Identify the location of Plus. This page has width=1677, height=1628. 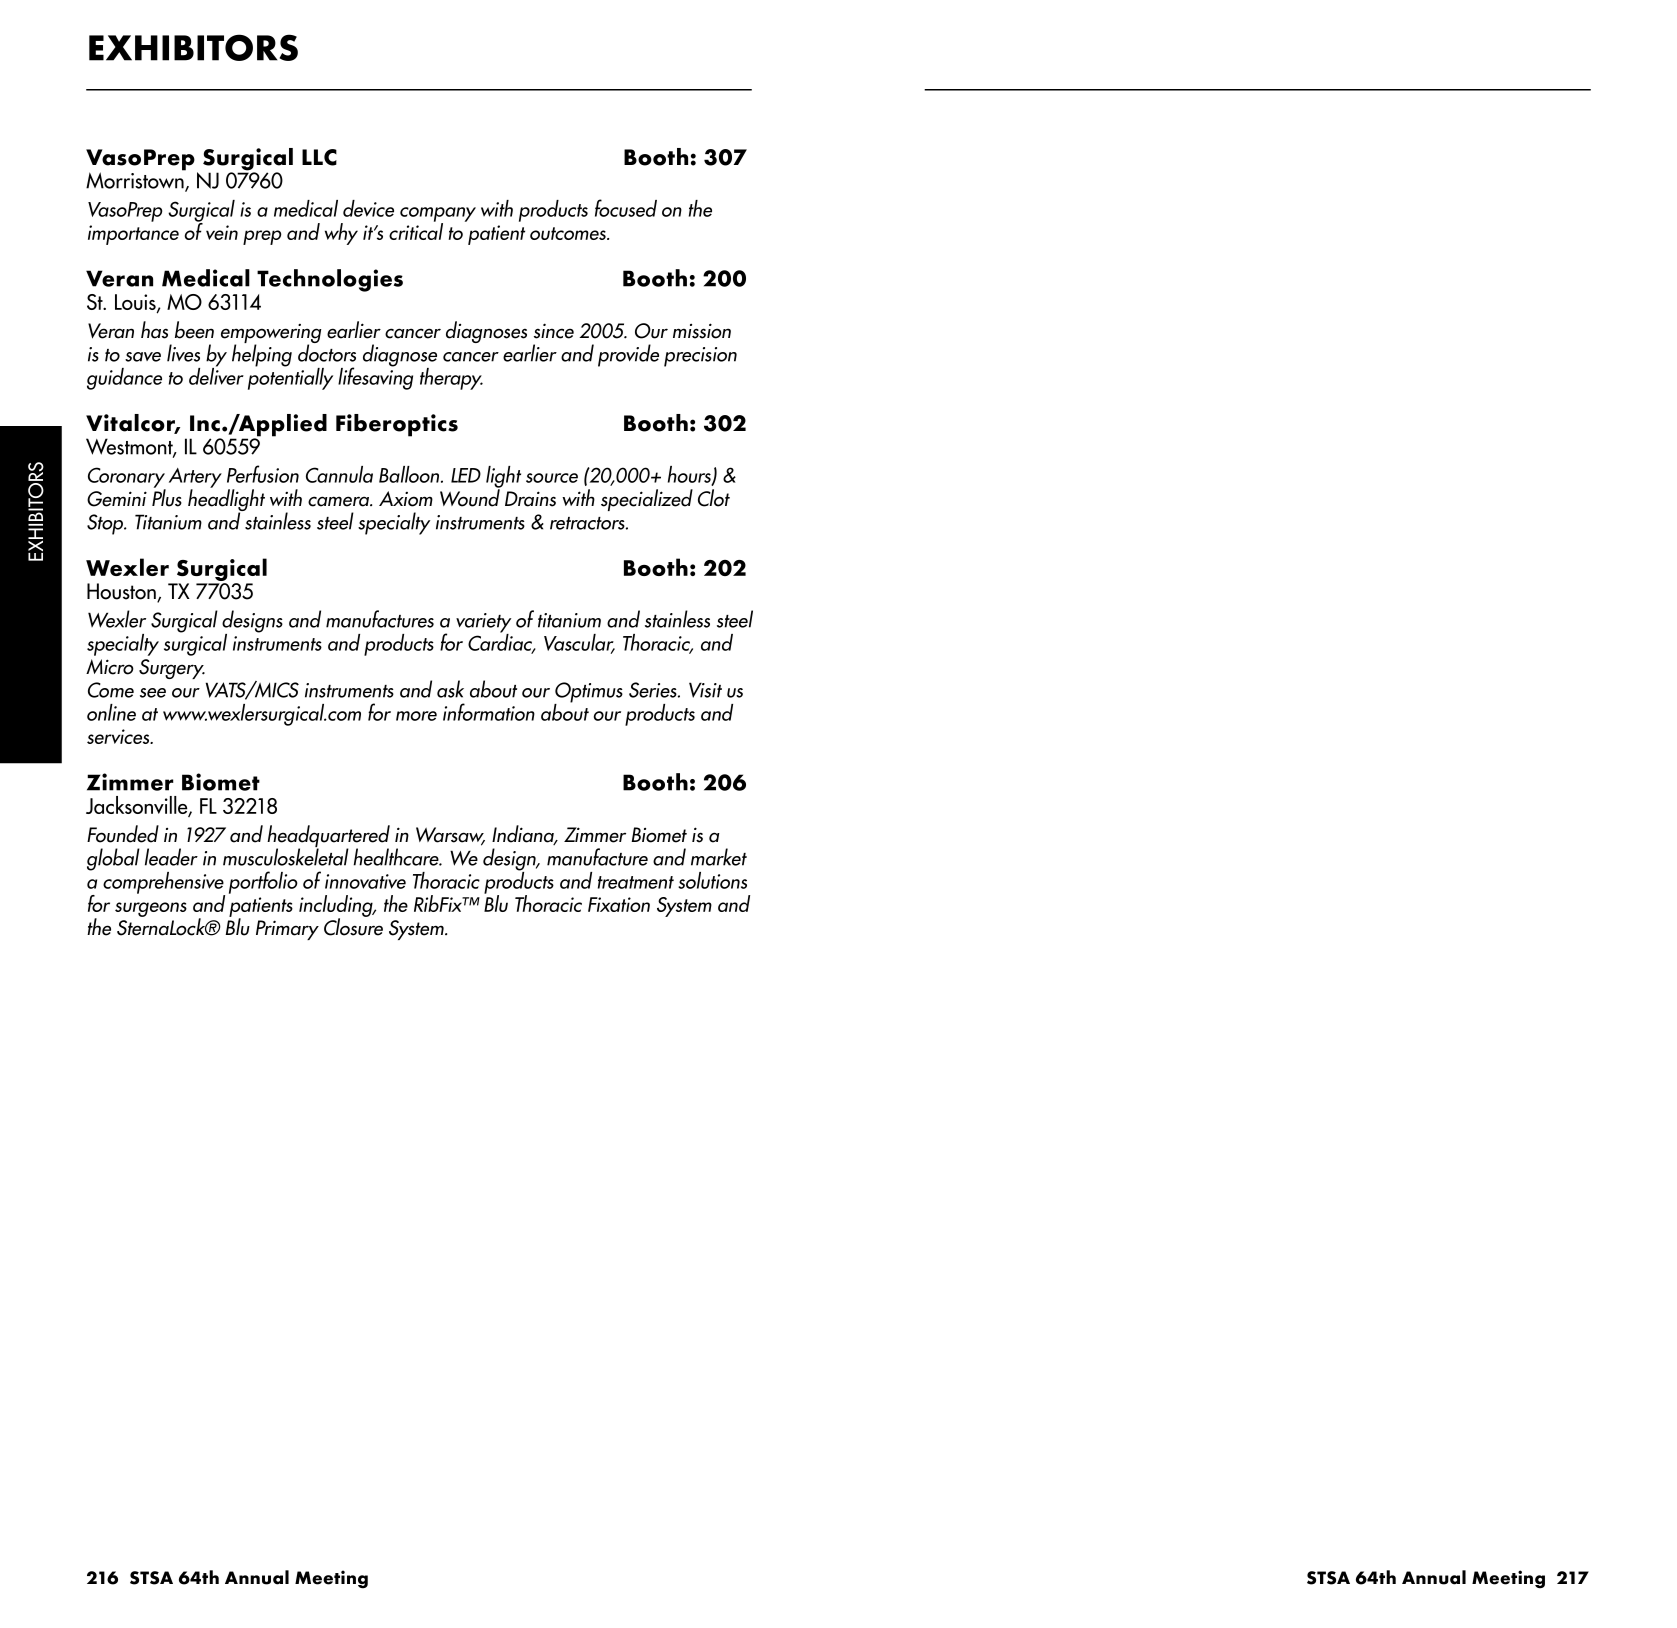
(167, 497).
